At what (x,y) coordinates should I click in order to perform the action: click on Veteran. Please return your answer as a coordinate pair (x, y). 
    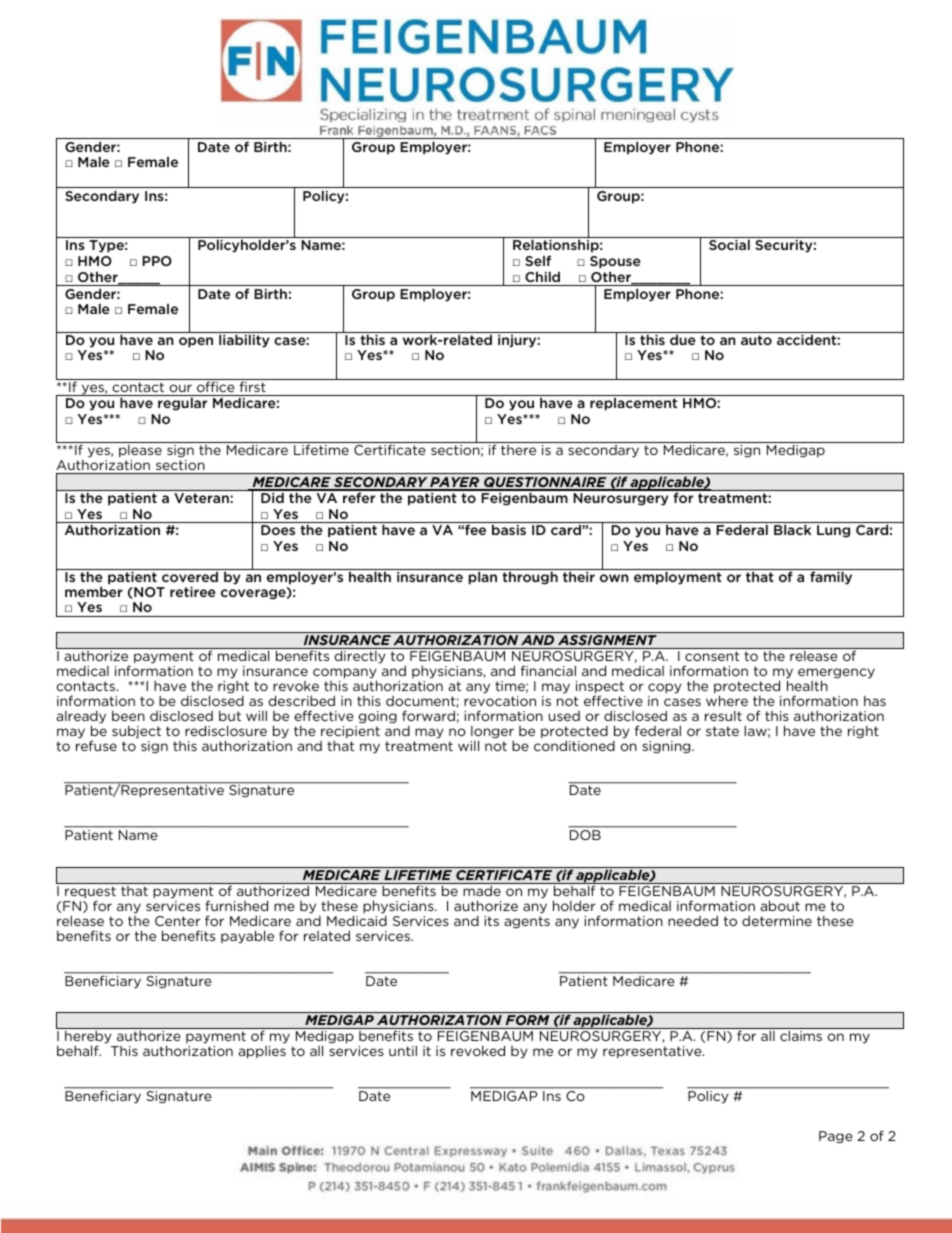
    Looking at the image, I should click on (201, 498).
